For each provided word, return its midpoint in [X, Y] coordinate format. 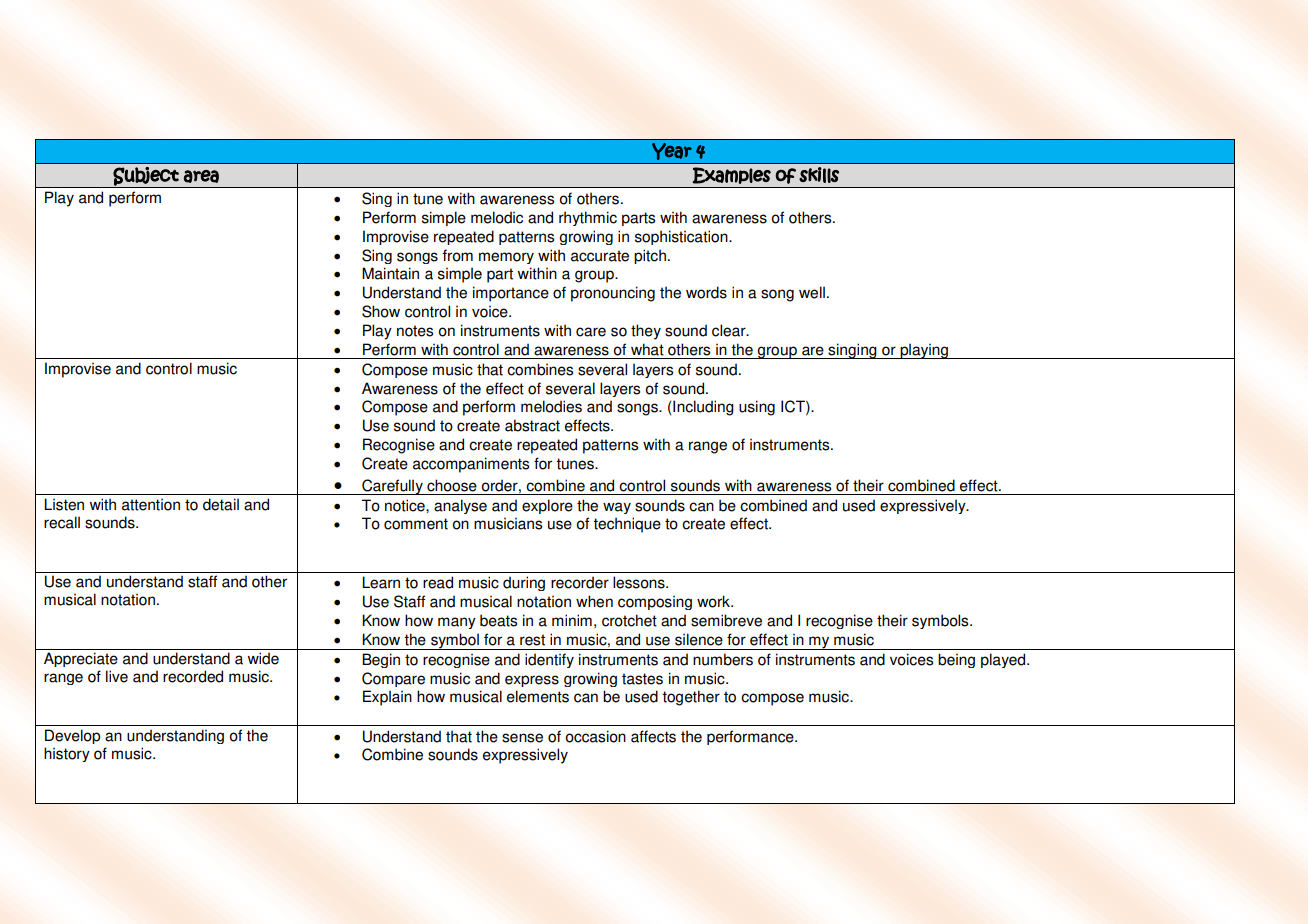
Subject [146, 177]
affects [653, 736]
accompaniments [471, 465]
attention [151, 504]
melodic [497, 217]
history [67, 754]
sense [522, 738]
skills [819, 175]
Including [702, 408]
